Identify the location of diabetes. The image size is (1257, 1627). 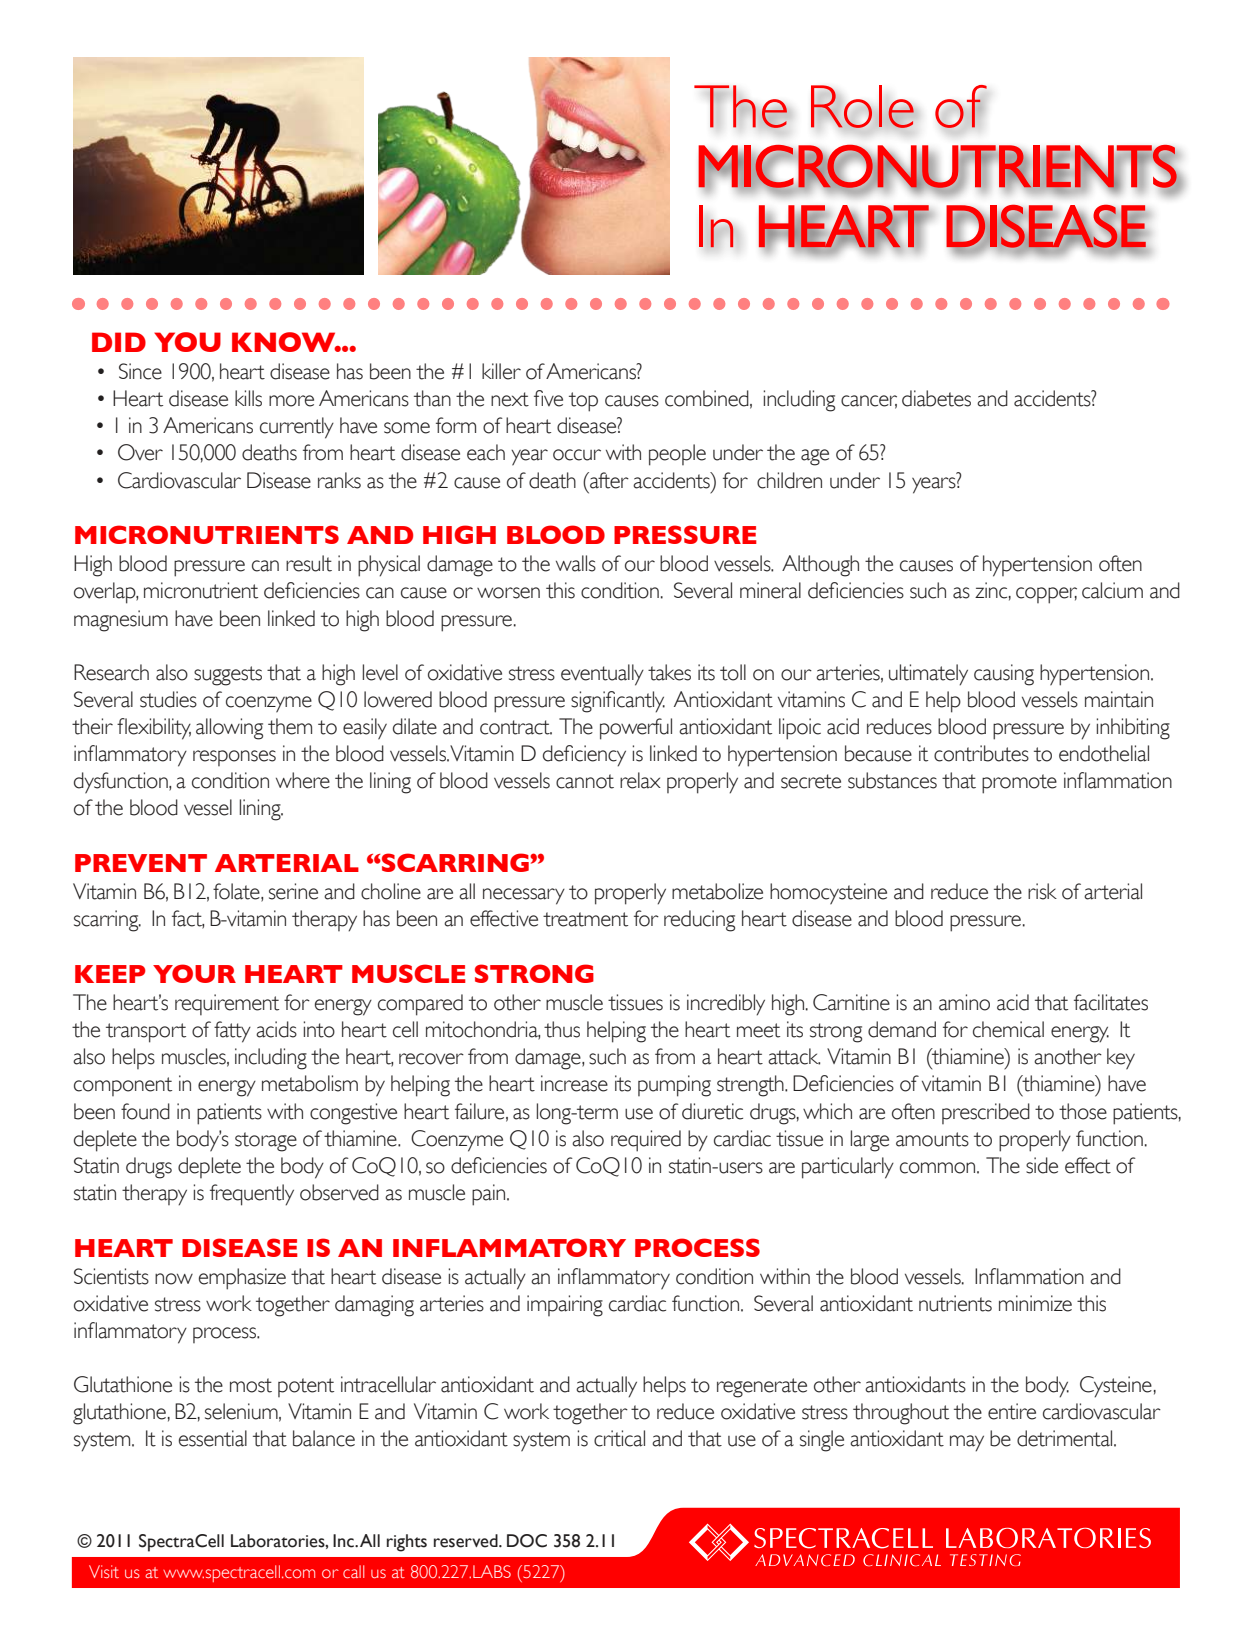
(936, 398).
